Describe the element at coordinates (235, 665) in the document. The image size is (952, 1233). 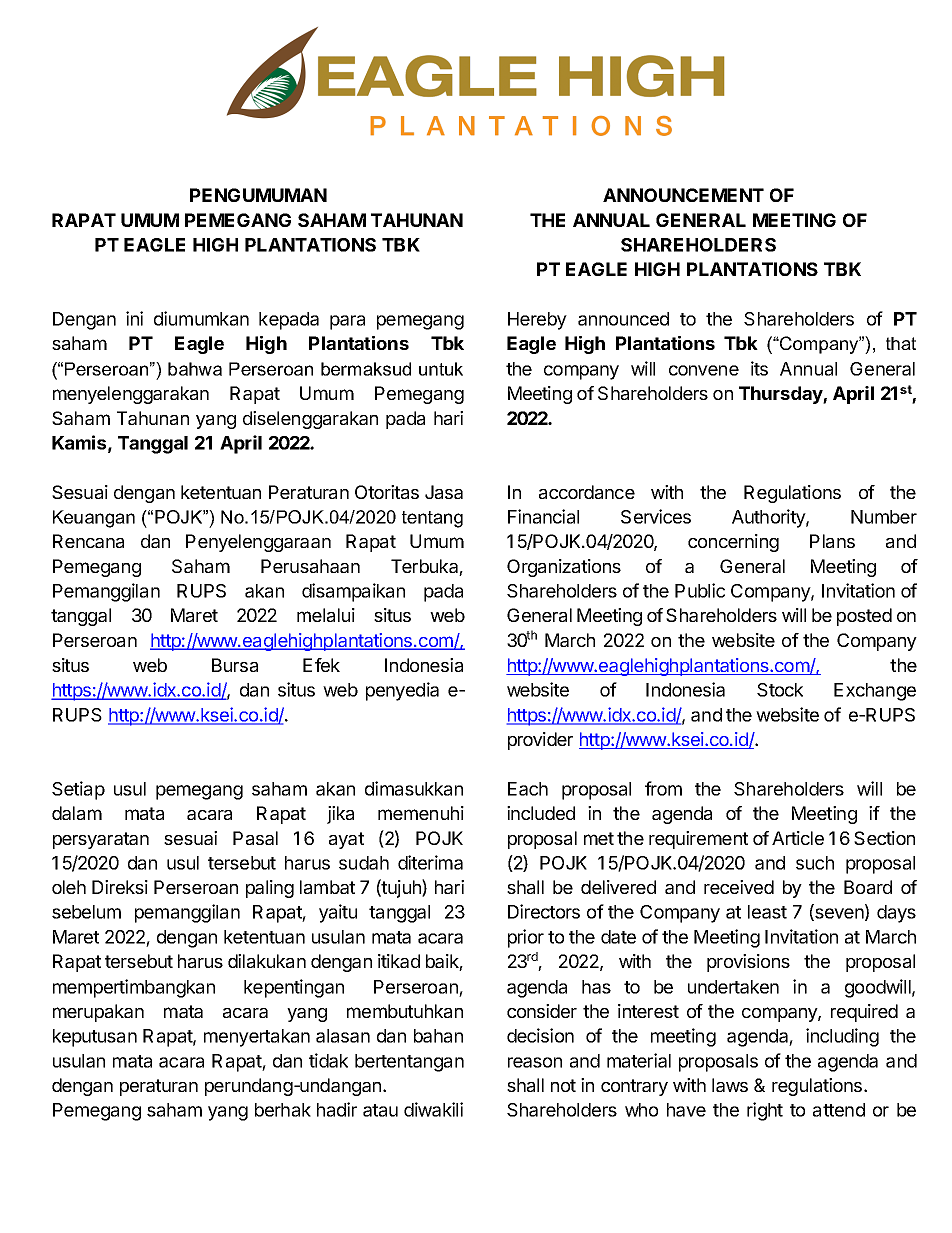
I see `Bursa` at that location.
